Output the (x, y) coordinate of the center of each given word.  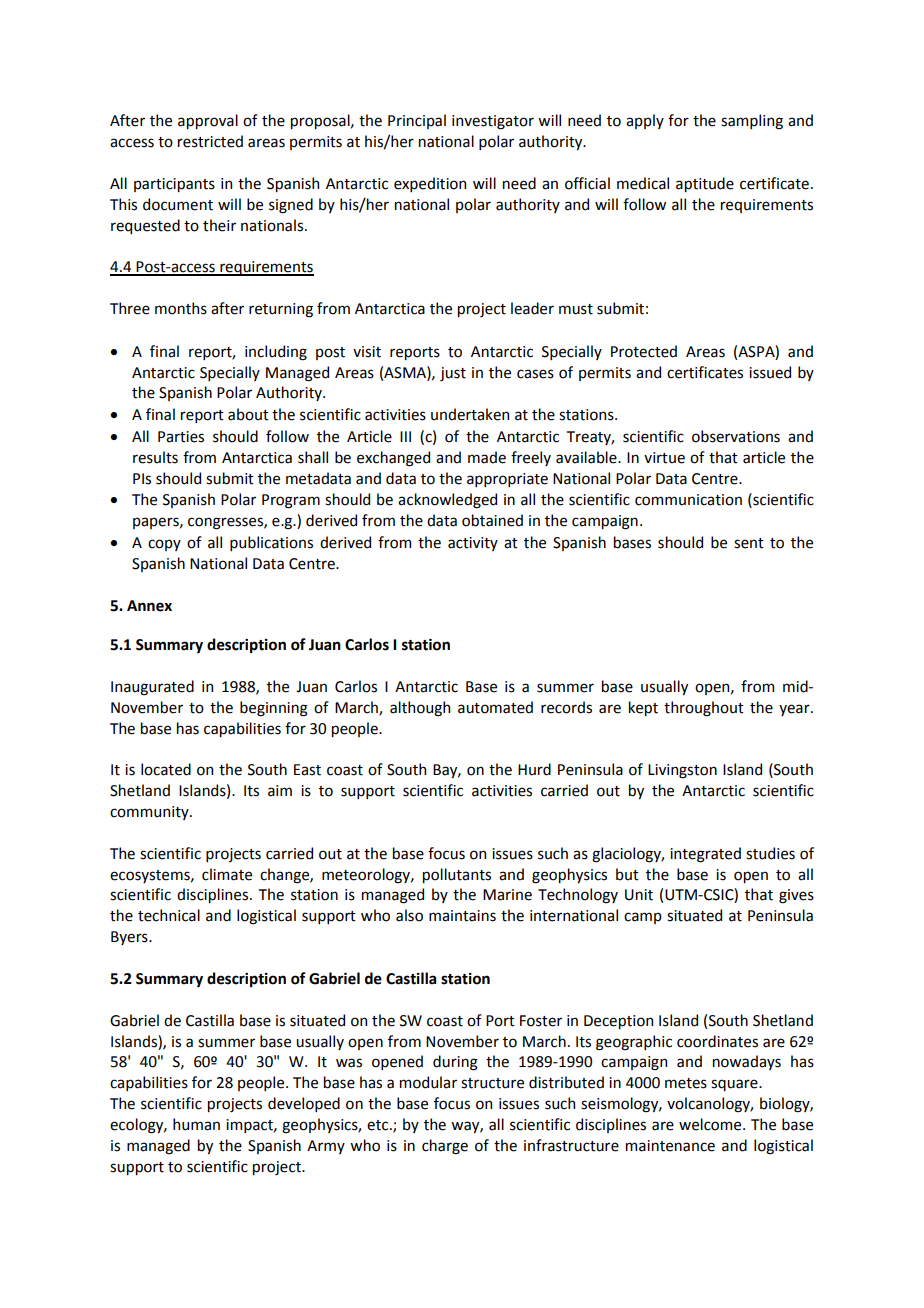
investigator (493, 122)
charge (445, 1147)
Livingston (682, 771)
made (487, 457)
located (166, 769)
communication (688, 500)
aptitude (705, 184)
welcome (711, 1124)
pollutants (457, 875)
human (196, 1124)
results (155, 457)
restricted (210, 141)
